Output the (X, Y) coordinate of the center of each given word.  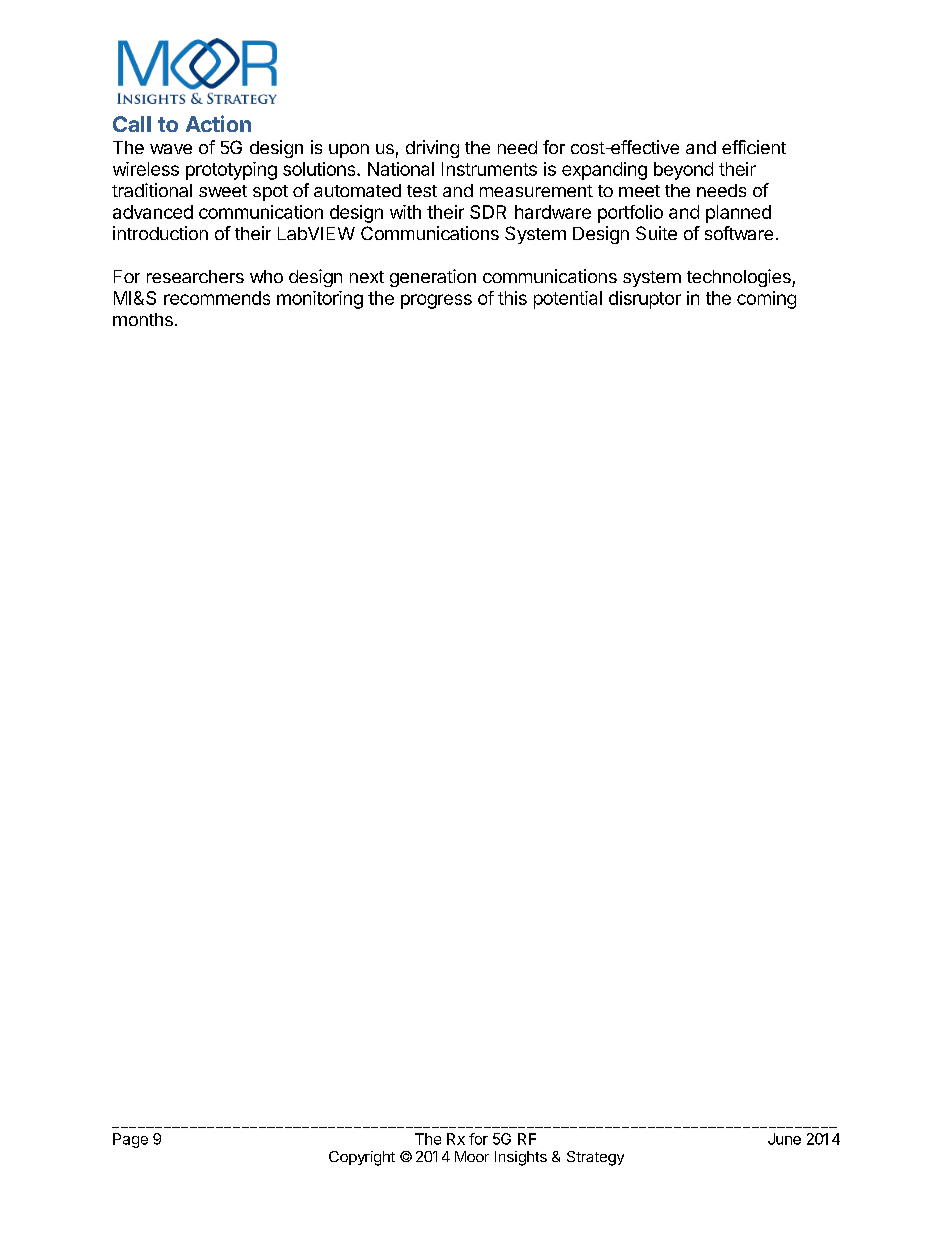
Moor (472, 1156)
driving (432, 149)
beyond (683, 171)
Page (130, 1140)
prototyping (231, 171)
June (784, 1139)
